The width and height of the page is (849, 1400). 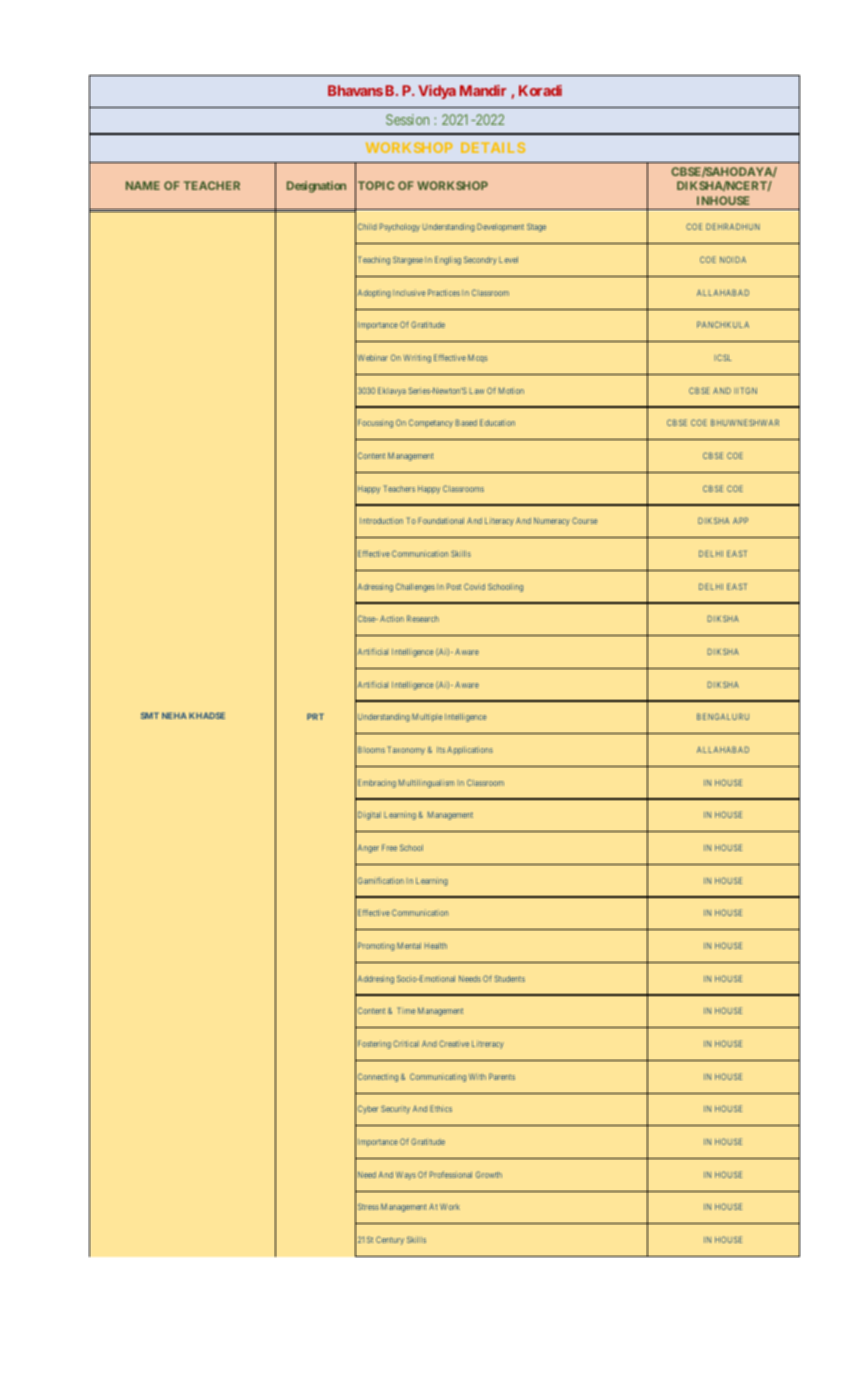 What do you see at coordinates (315, 716) in the page?
I see `PRT` at bounding box center [315, 716].
